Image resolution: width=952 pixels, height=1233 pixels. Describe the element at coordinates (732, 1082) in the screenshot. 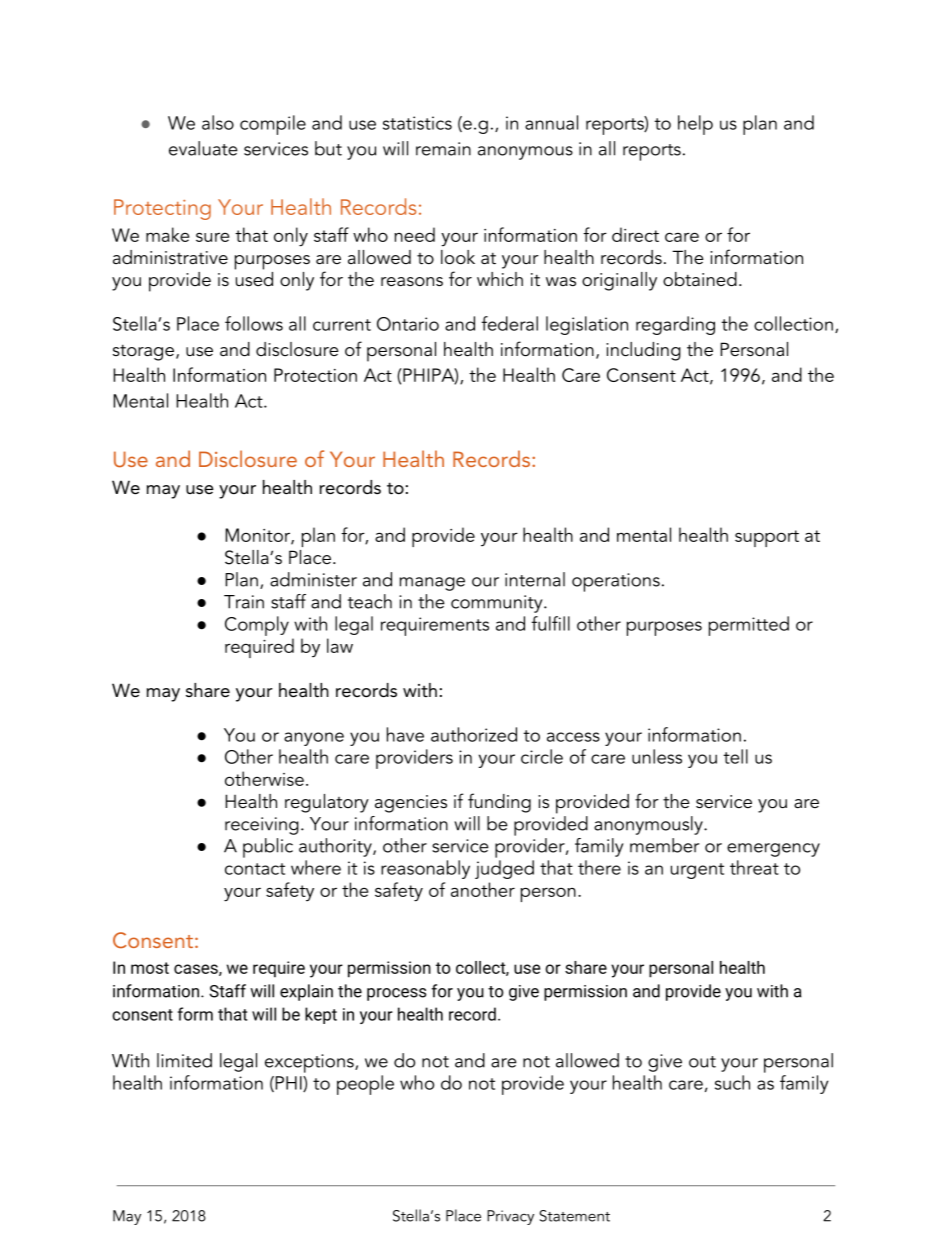

I see `such` at that location.
